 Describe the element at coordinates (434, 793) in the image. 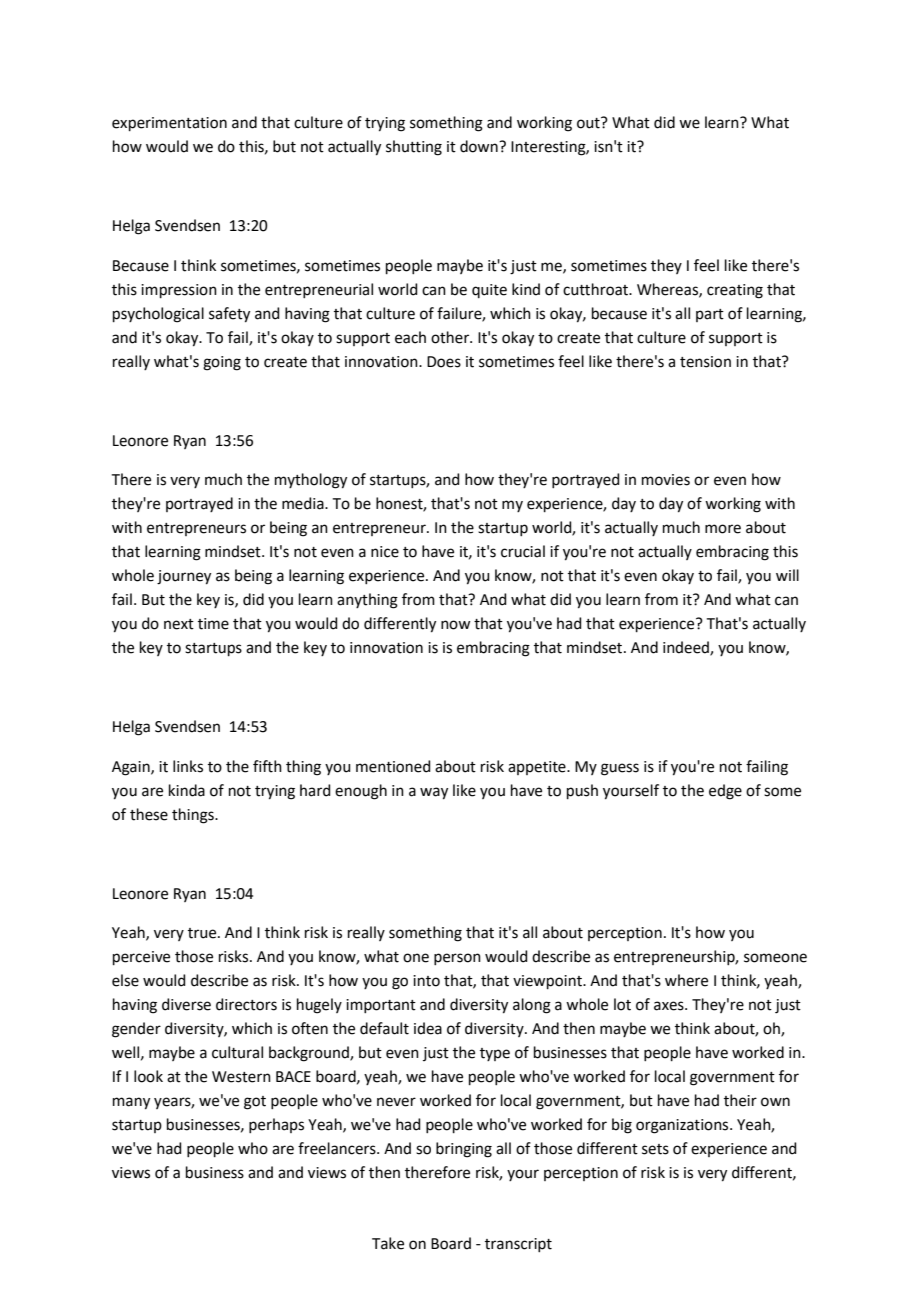

I see `way` at that location.
